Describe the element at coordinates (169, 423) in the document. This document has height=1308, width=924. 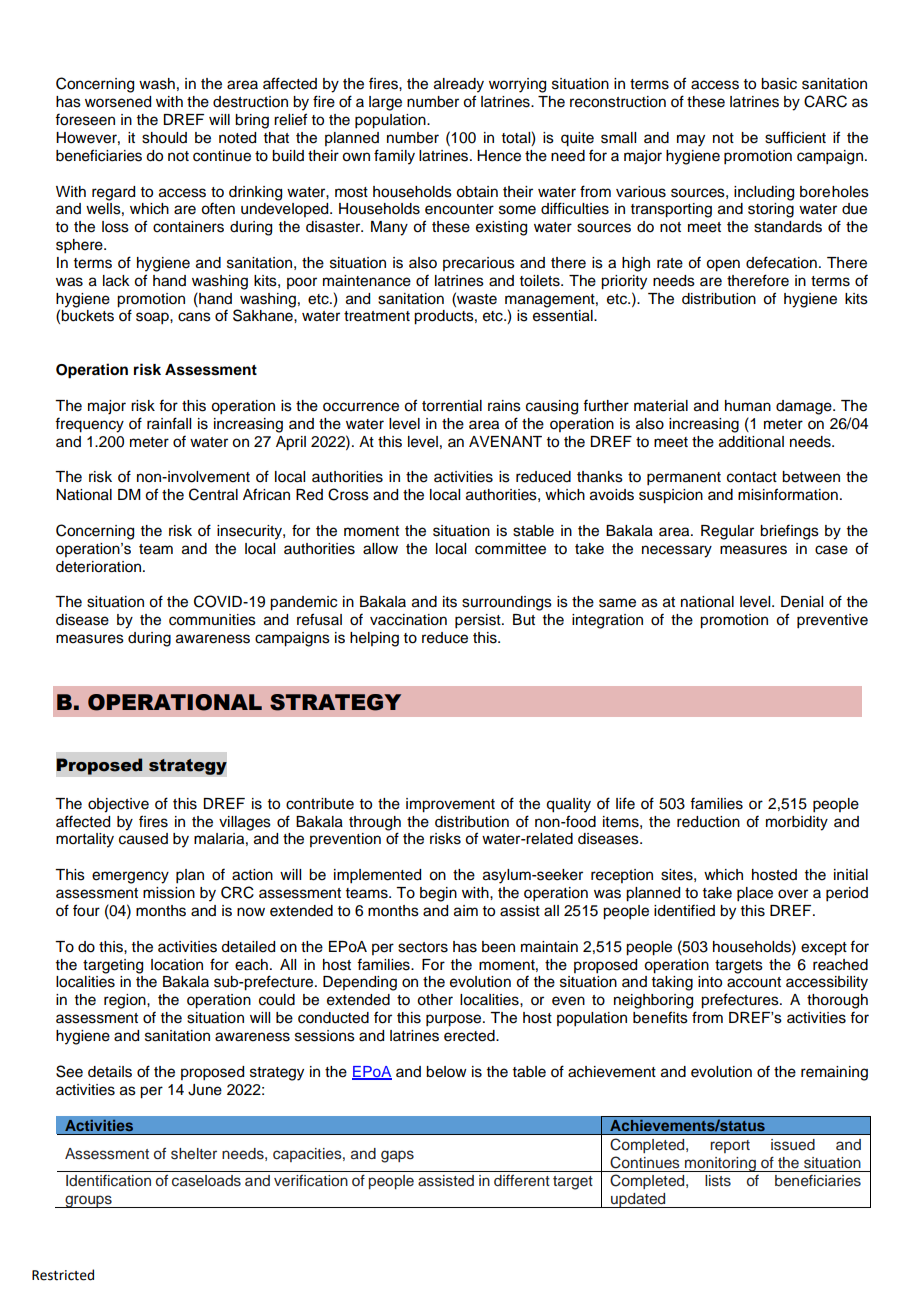
I see `rainfall` at that location.
